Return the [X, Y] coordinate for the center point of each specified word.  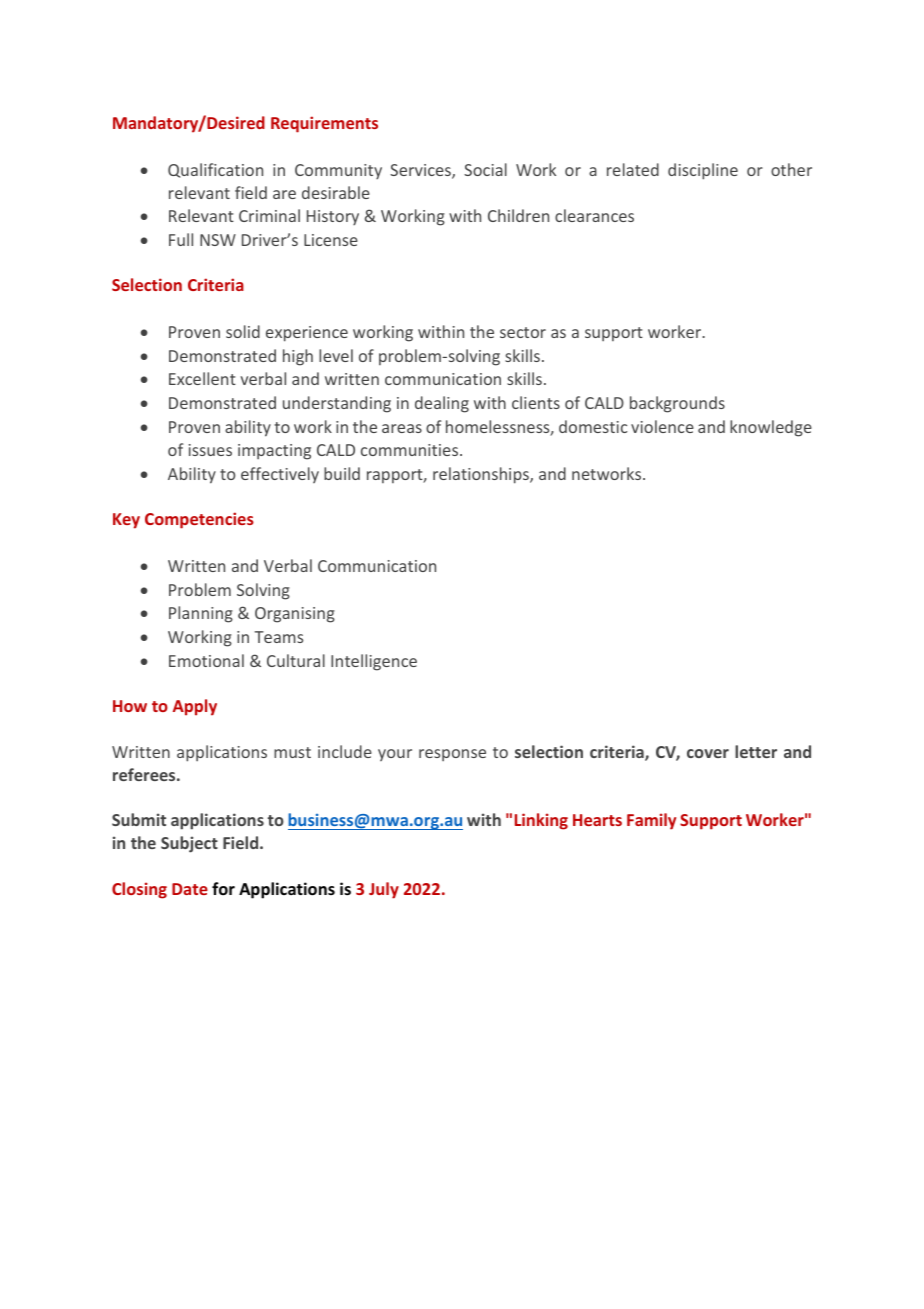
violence [662, 426]
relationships [482, 475]
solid [243, 331]
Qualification [215, 170]
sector [523, 332]
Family [651, 821]
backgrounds [677, 404]
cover [708, 753]
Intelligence [374, 662]
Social [485, 169]
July [384, 890]
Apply [195, 707]
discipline [703, 171]
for [223, 888]
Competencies [199, 520]
